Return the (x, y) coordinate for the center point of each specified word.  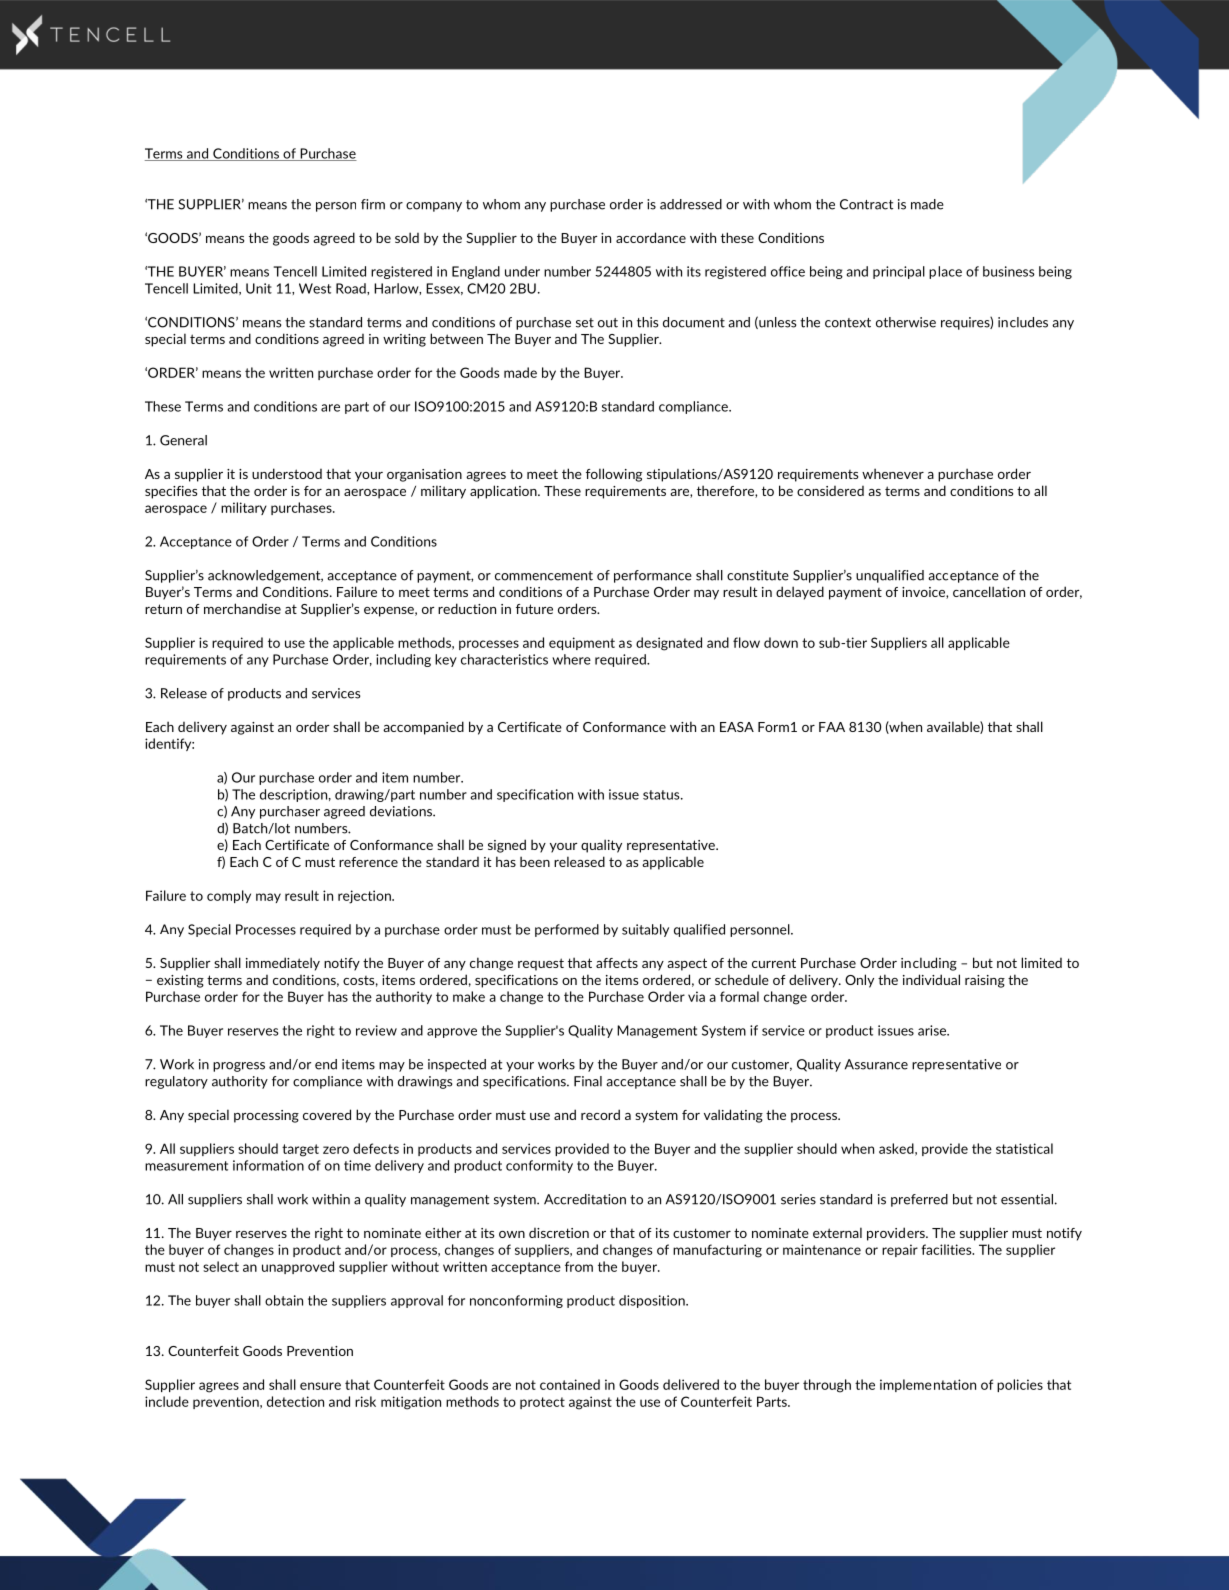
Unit (259, 288)
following (614, 475)
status (662, 795)
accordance (651, 237)
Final (588, 1081)
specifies (171, 492)
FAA (832, 727)
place (945, 272)
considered (830, 491)
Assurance (876, 1064)
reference (368, 862)
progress (239, 1067)
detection (295, 1401)
